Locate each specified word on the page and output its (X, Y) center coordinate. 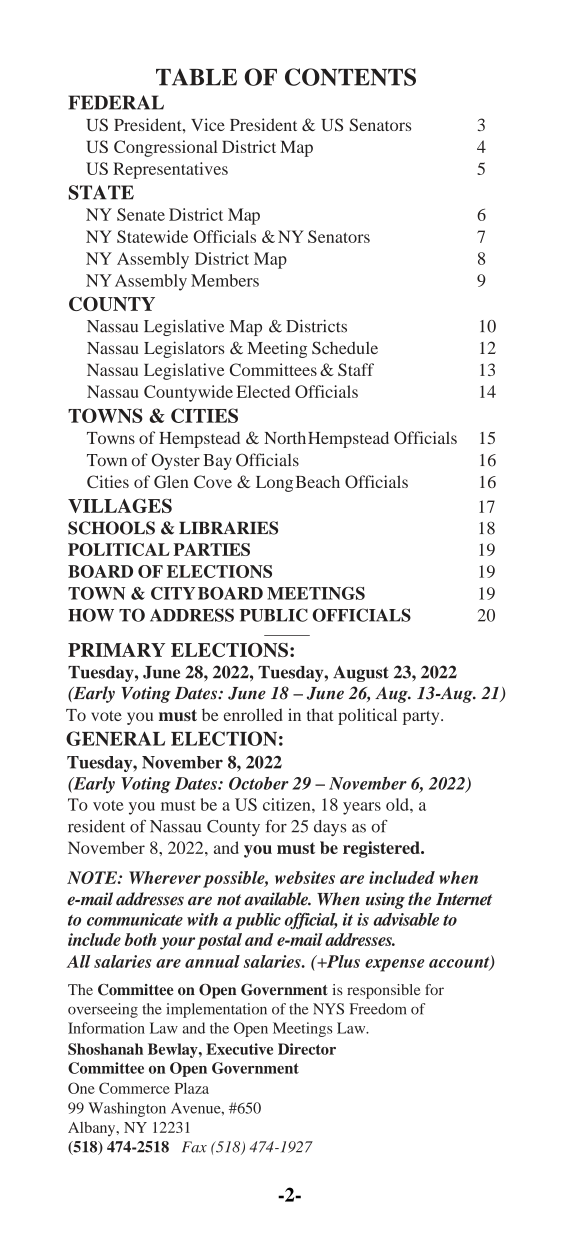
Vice (208, 124)
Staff (356, 369)
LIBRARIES (228, 528)
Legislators (184, 349)
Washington (127, 1109)
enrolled (253, 714)
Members (225, 280)
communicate (135, 919)
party (422, 718)
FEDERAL (116, 102)
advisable (406, 919)
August (361, 673)
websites (305, 877)
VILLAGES (120, 505)
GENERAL (115, 738)
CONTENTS (350, 77)
